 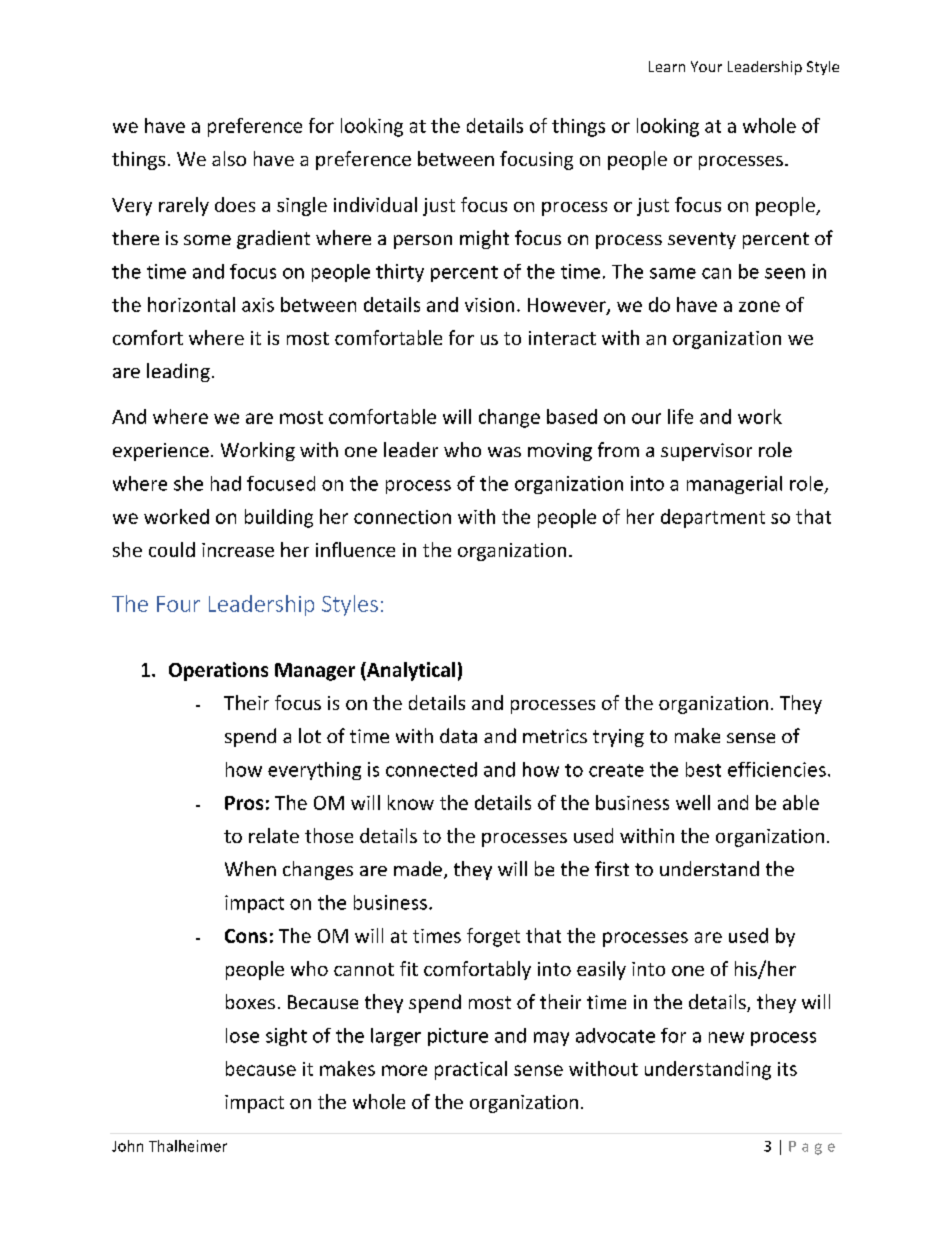 What do you see at coordinates (431, 769) in the screenshot?
I see `connected` at bounding box center [431, 769].
